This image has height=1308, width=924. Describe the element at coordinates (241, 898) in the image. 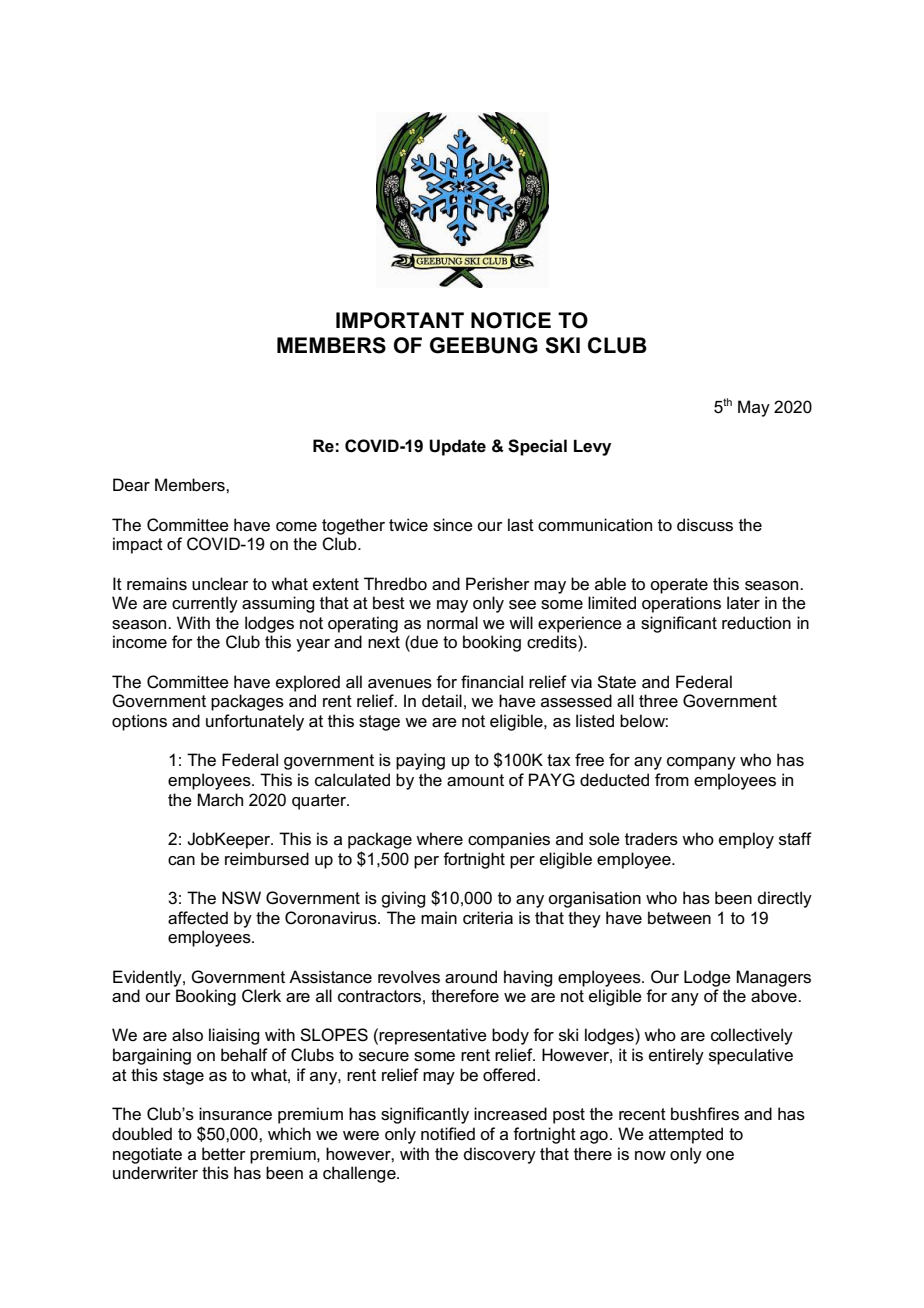

I see `NSW` at that location.
